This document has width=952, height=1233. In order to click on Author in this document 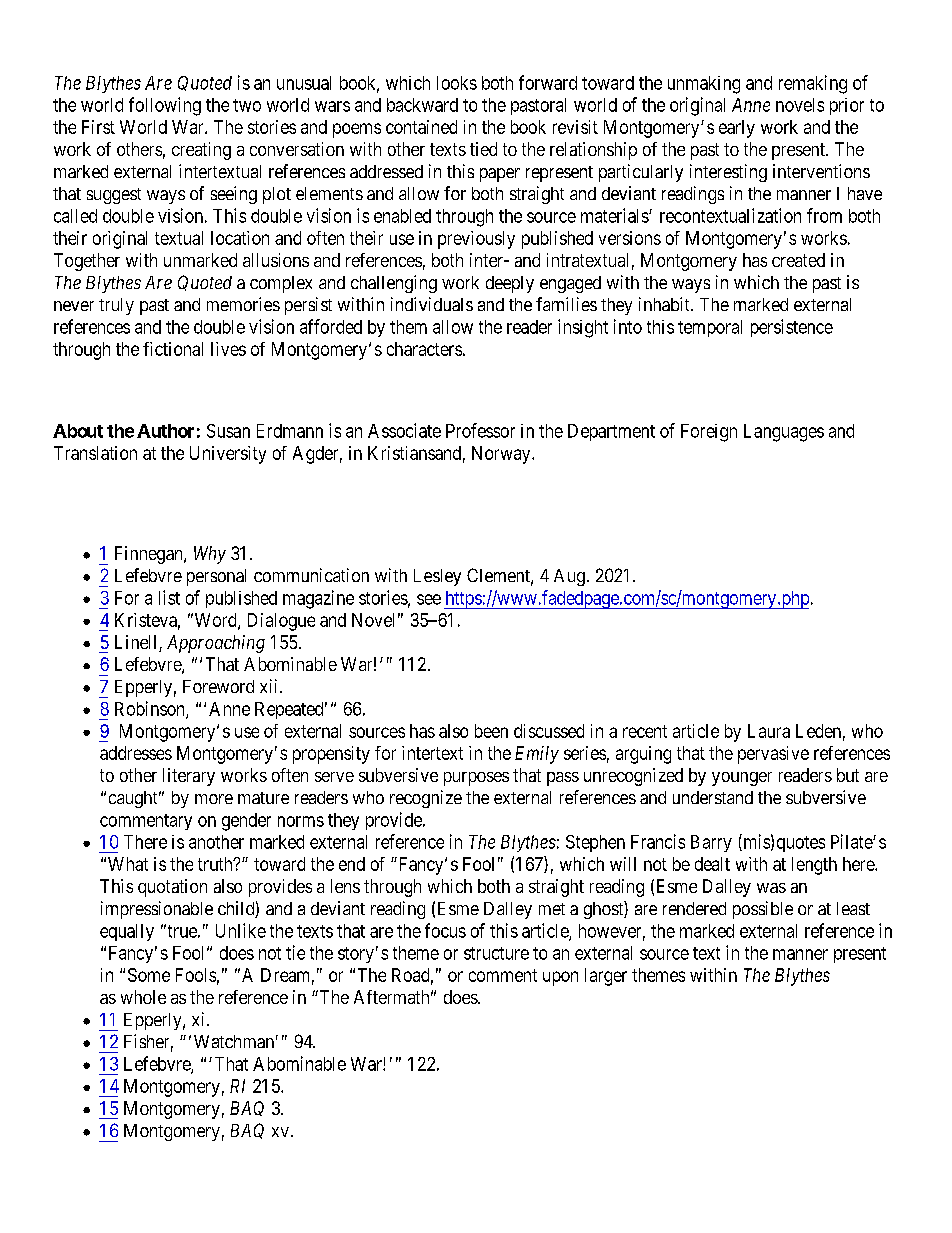, I will do `click(165, 431)`.
